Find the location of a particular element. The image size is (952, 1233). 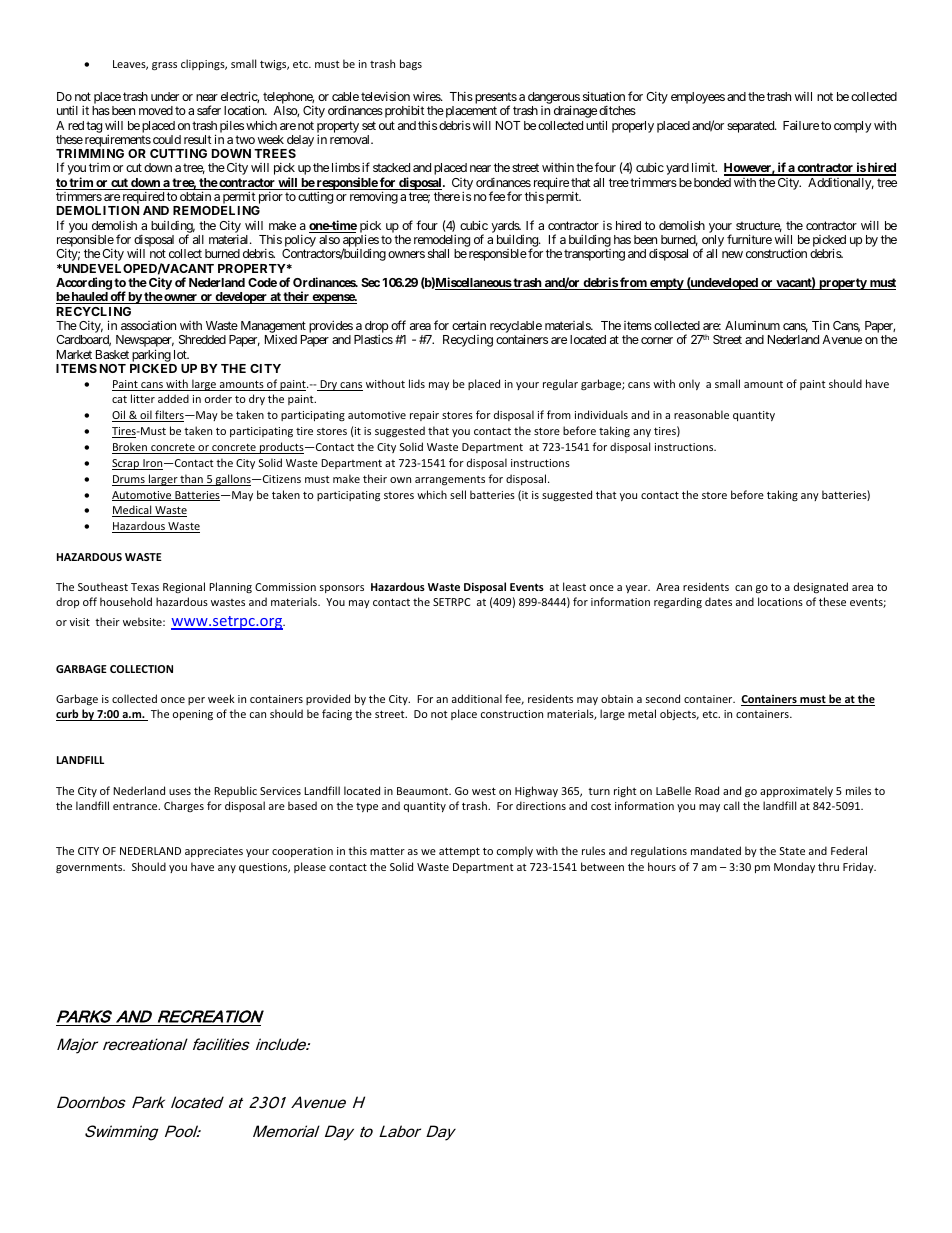

appreciates is located at coordinates (214, 852).
